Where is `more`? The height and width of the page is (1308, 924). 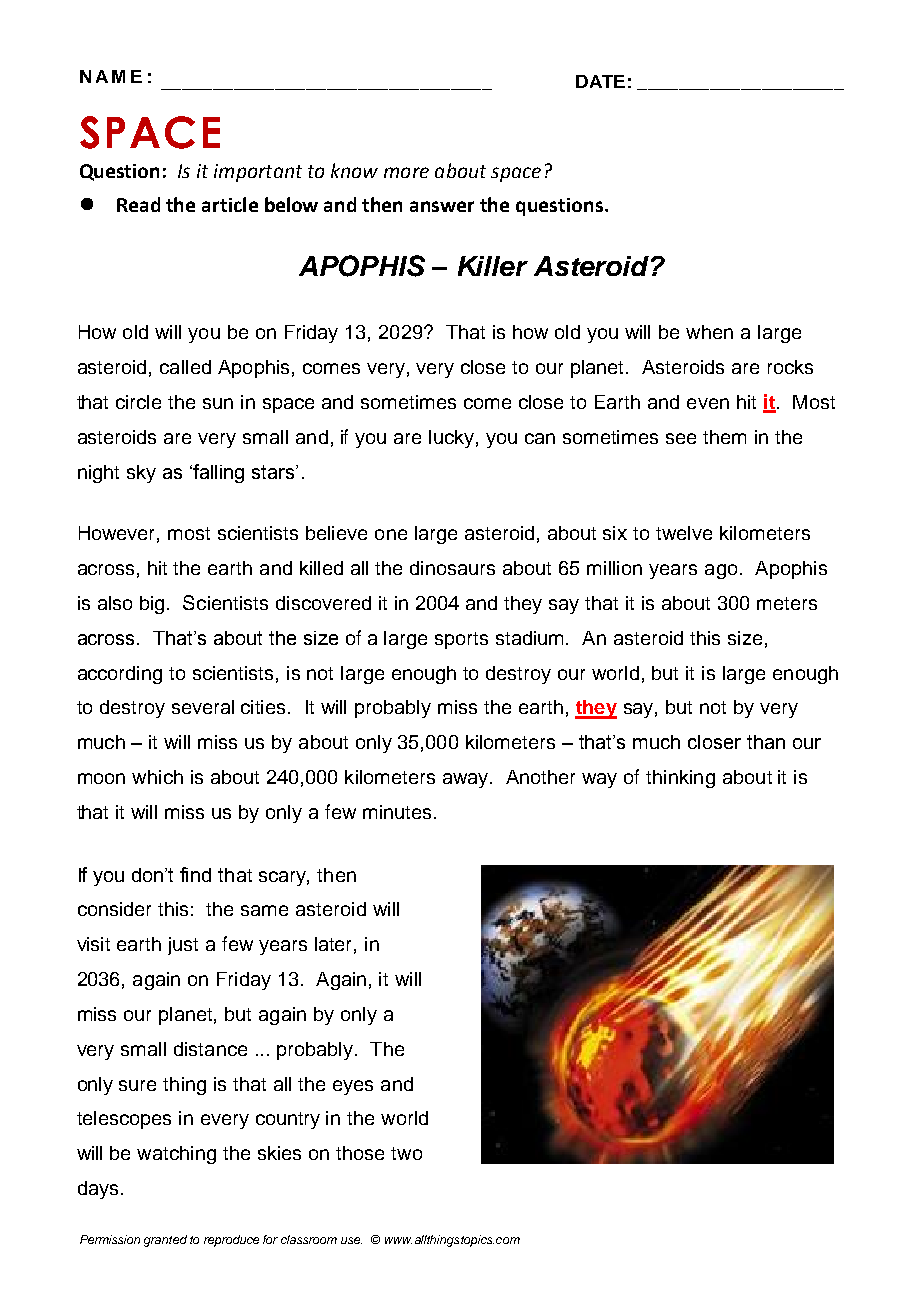
more is located at coordinates (406, 172).
